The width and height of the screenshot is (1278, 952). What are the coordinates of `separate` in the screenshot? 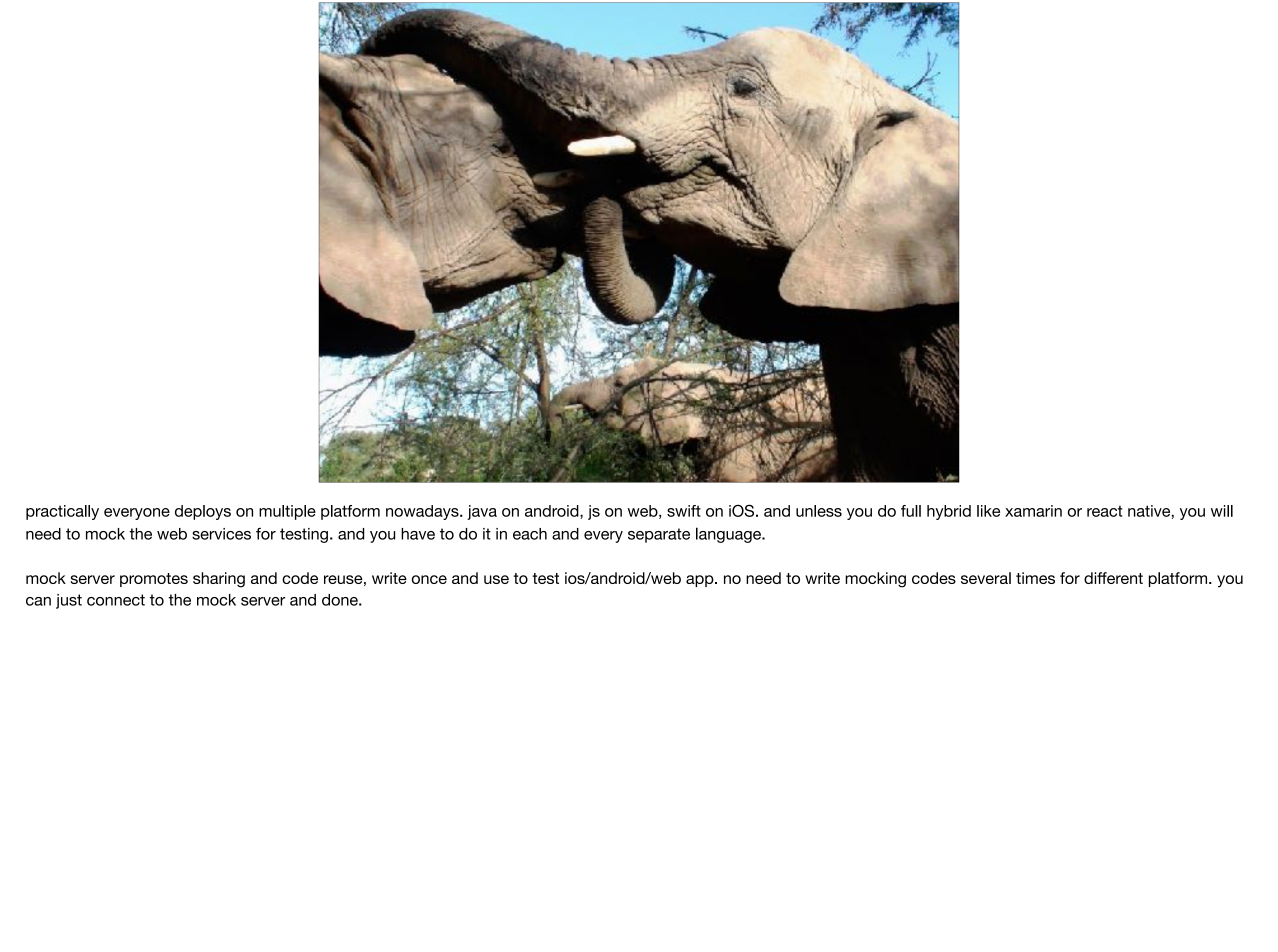 It's located at (659, 535).
